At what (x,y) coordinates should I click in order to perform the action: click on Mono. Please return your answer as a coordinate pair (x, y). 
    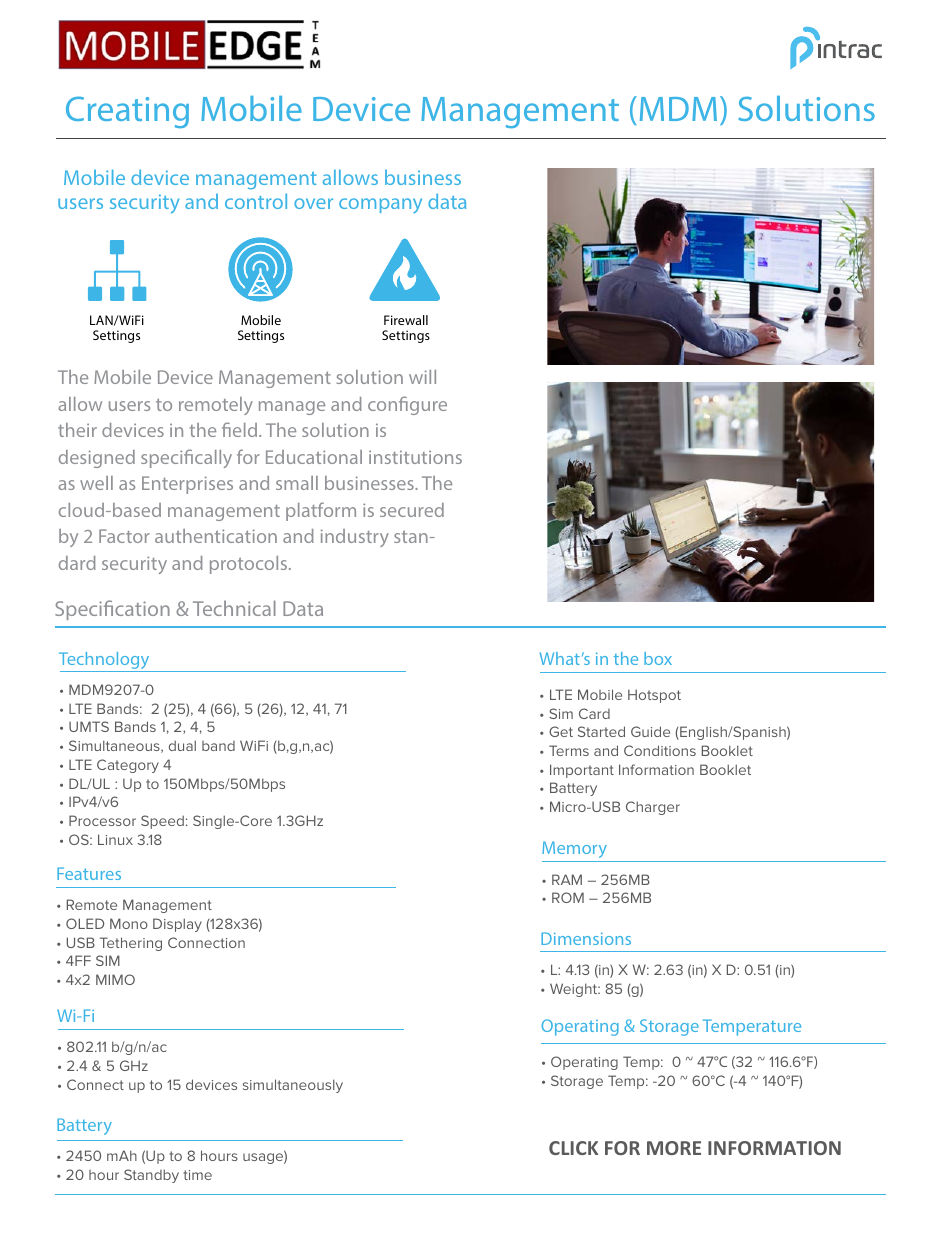
    Looking at the image, I should click on (129, 923).
